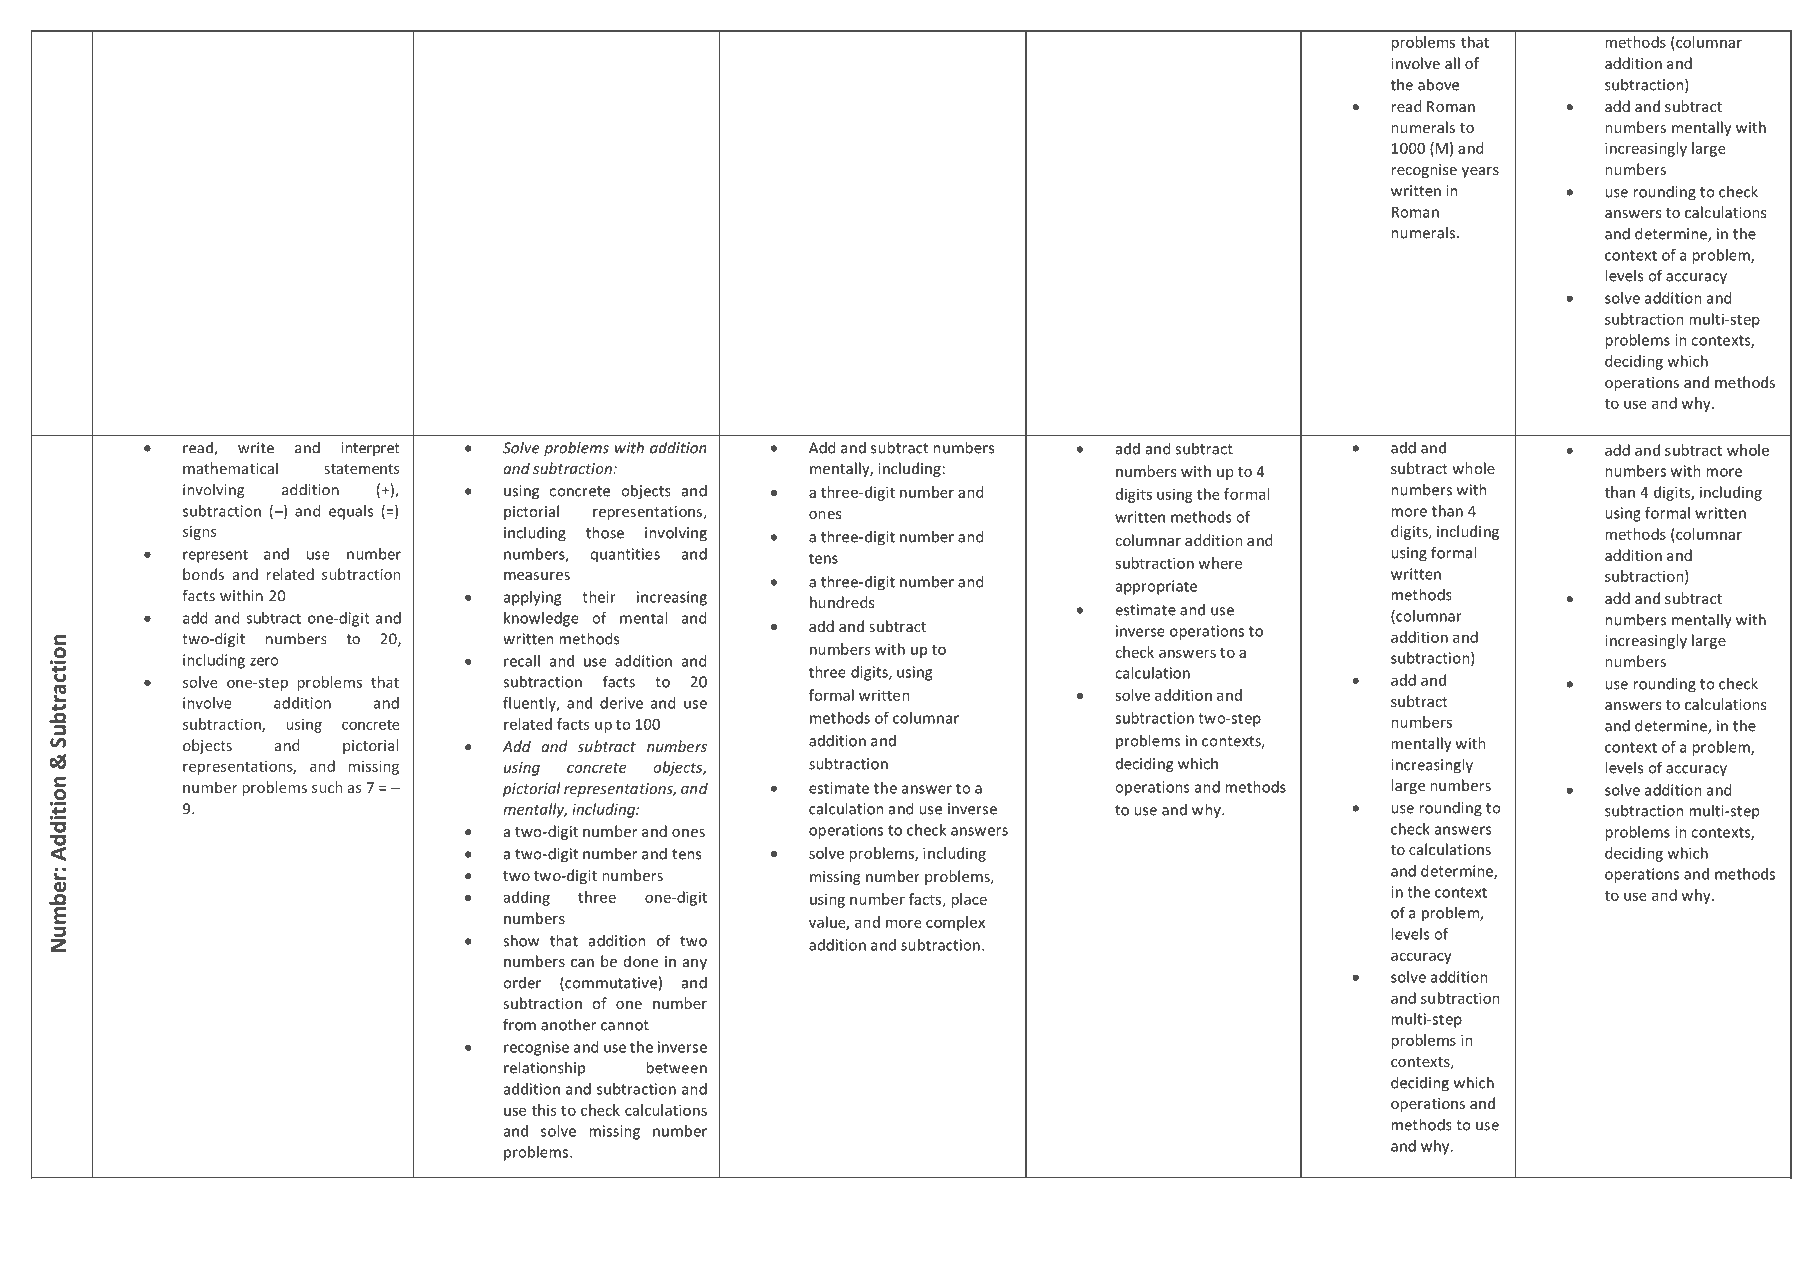 The width and height of the screenshot is (1817, 1284). Describe the element at coordinates (544, 1068) in the screenshot. I see `relationship` at that location.
